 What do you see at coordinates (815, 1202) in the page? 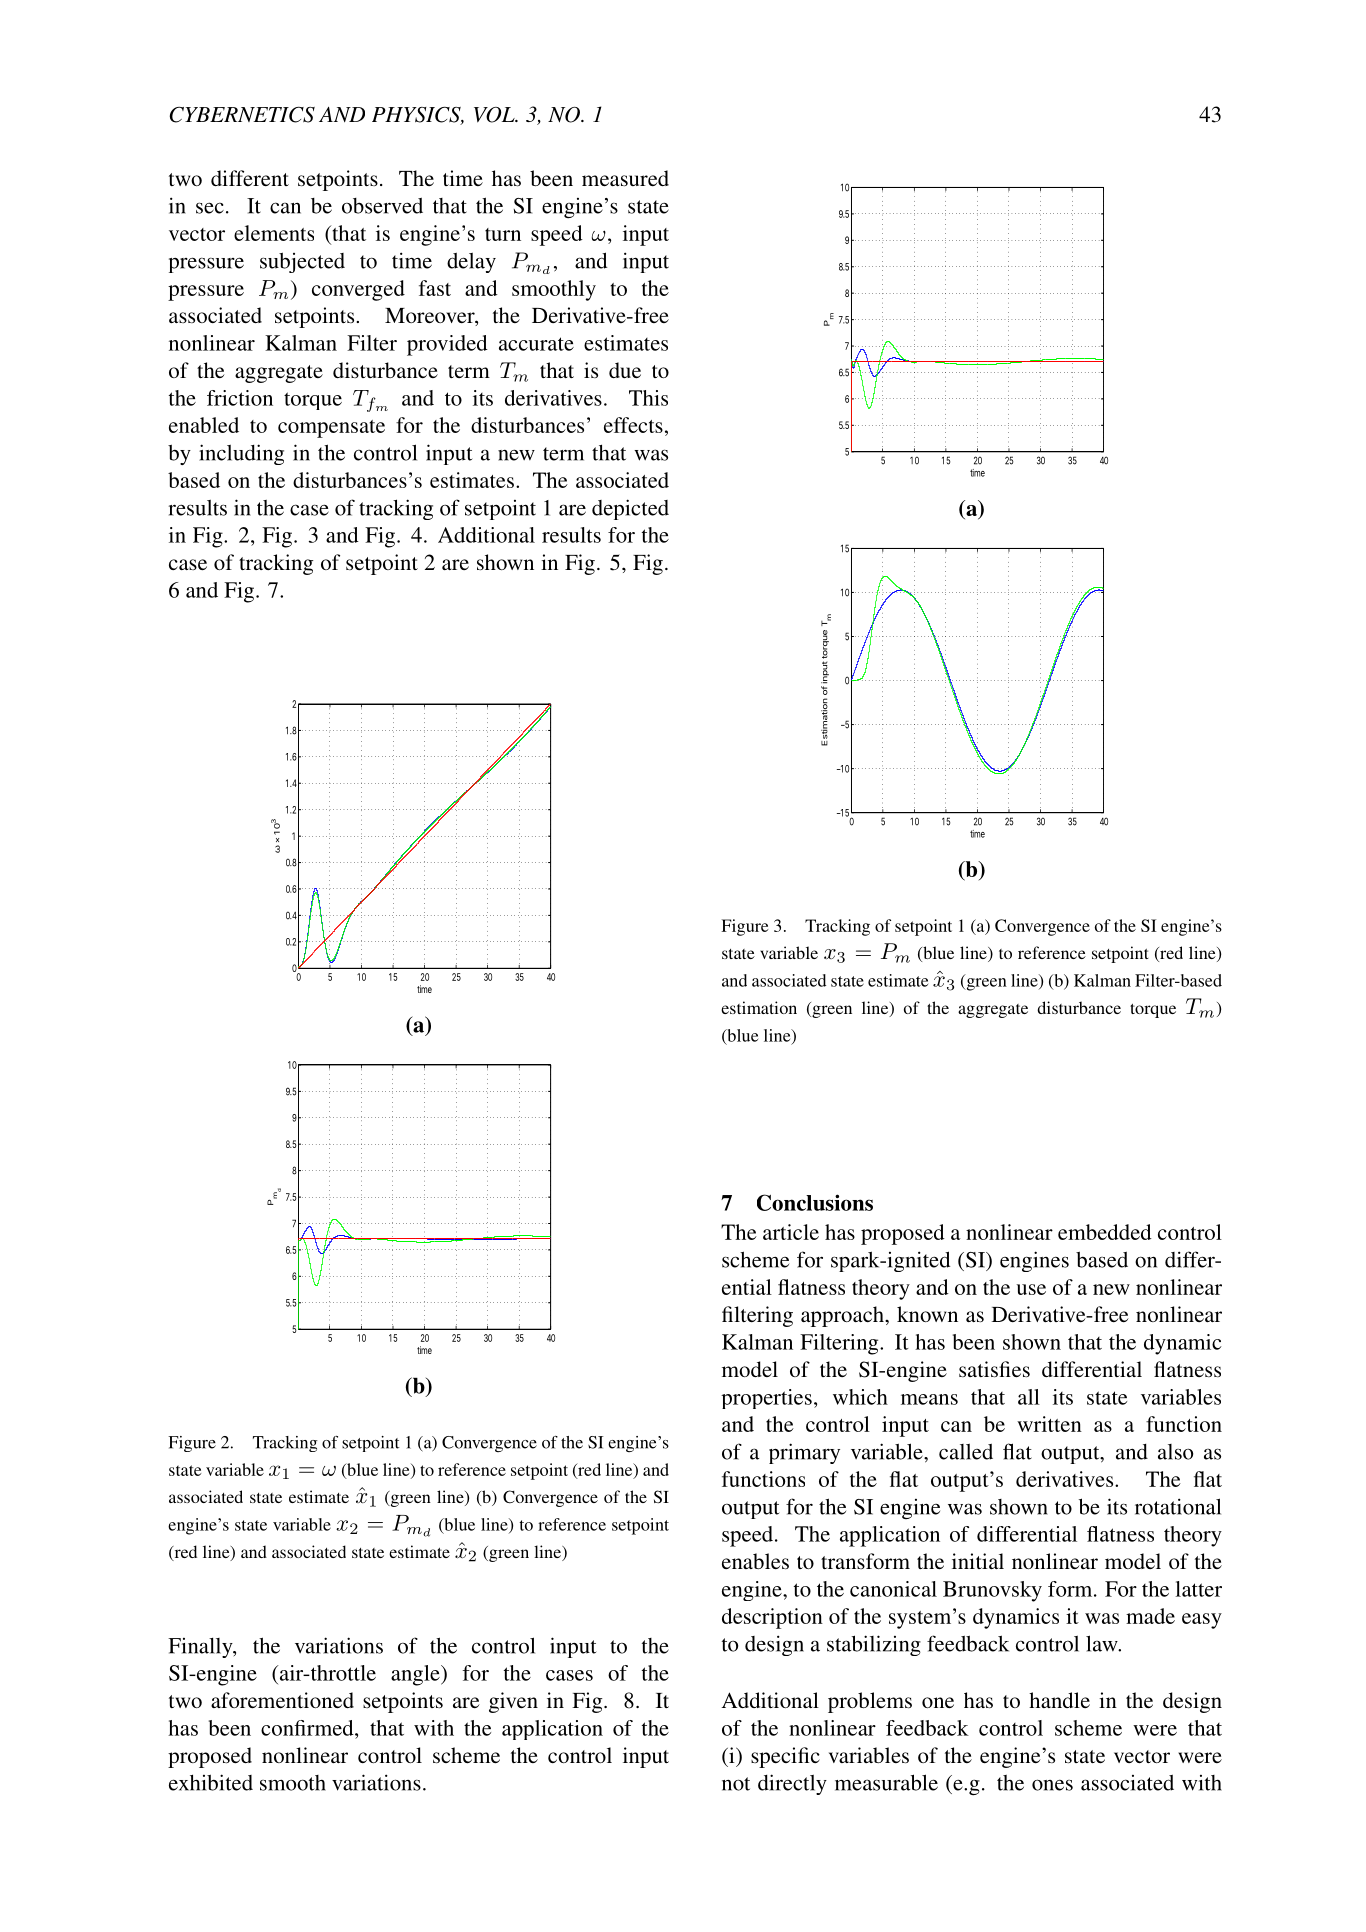
I see `Conclusions` at bounding box center [815, 1202].
